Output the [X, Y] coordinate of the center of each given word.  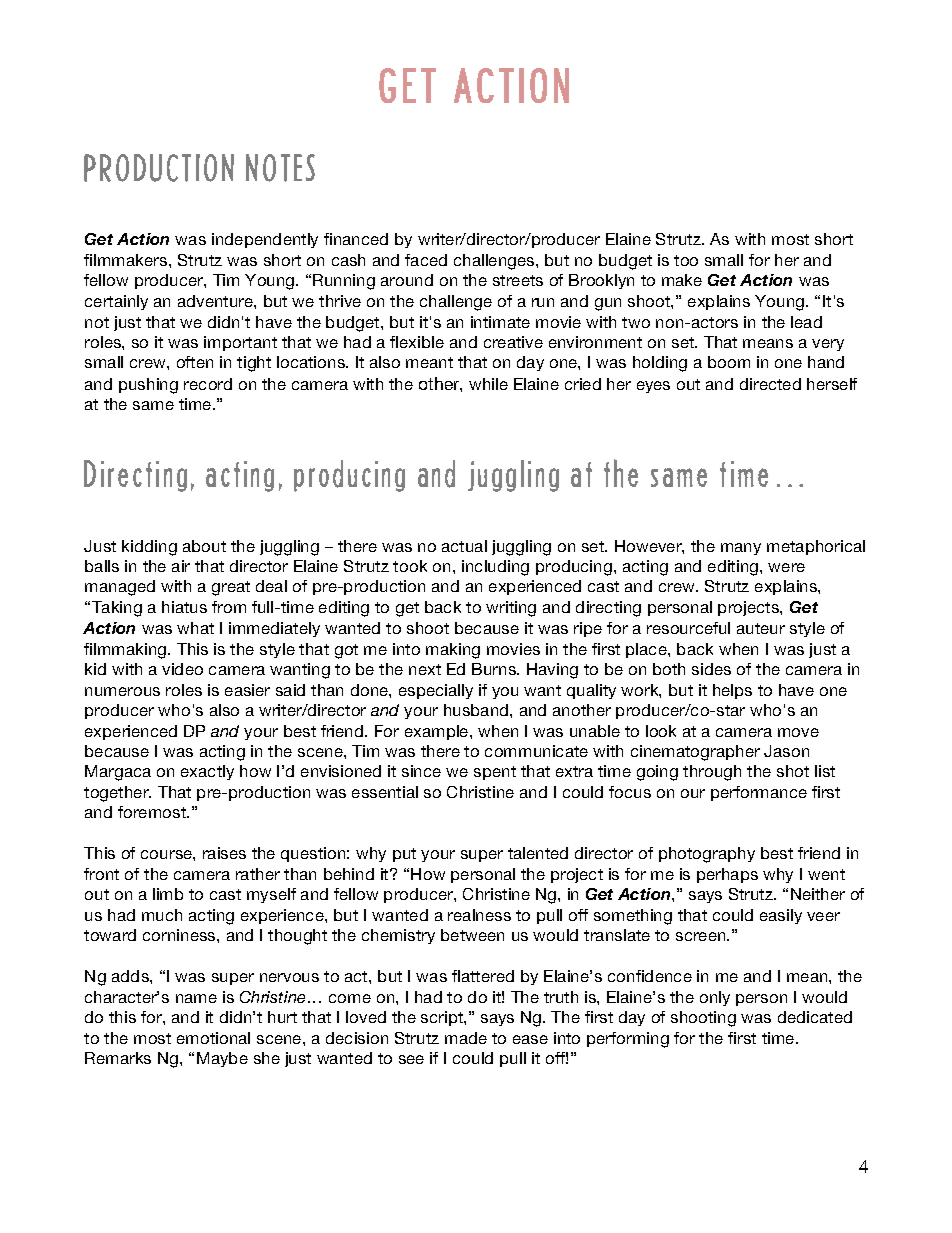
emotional [213, 1038]
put [404, 855]
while [488, 384]
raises [224, 853]
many [741, 549]
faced [426, 260]
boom [729, 362]
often [195, 362]
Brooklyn [601, 281]
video [182, 669]
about [204, 546]
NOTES [280, 168]
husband [477, 710]
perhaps [727, 875]
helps [732, 691]
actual [464, 546]
